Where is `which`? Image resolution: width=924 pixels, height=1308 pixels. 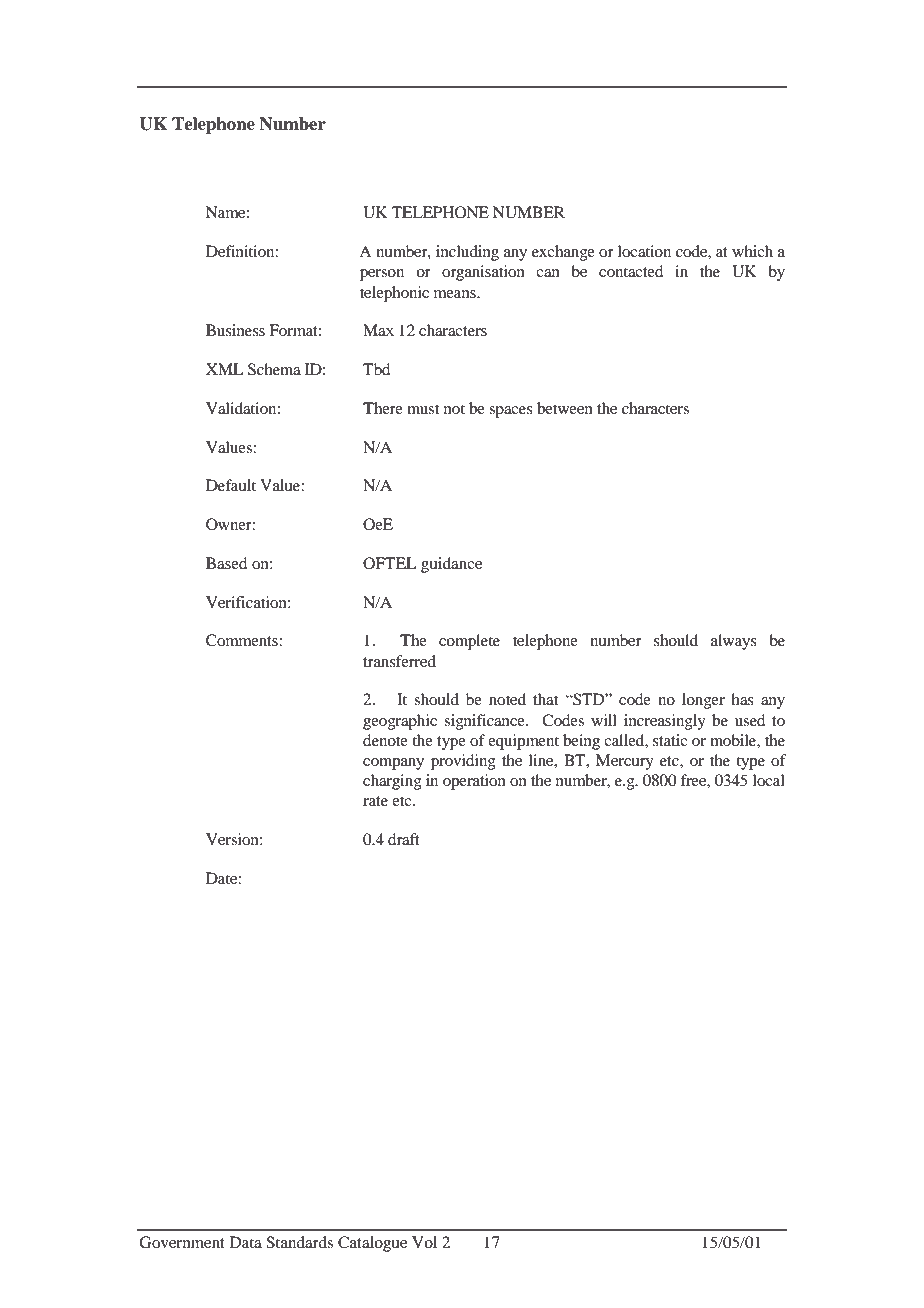
which is located at coordinates (752, 251).
